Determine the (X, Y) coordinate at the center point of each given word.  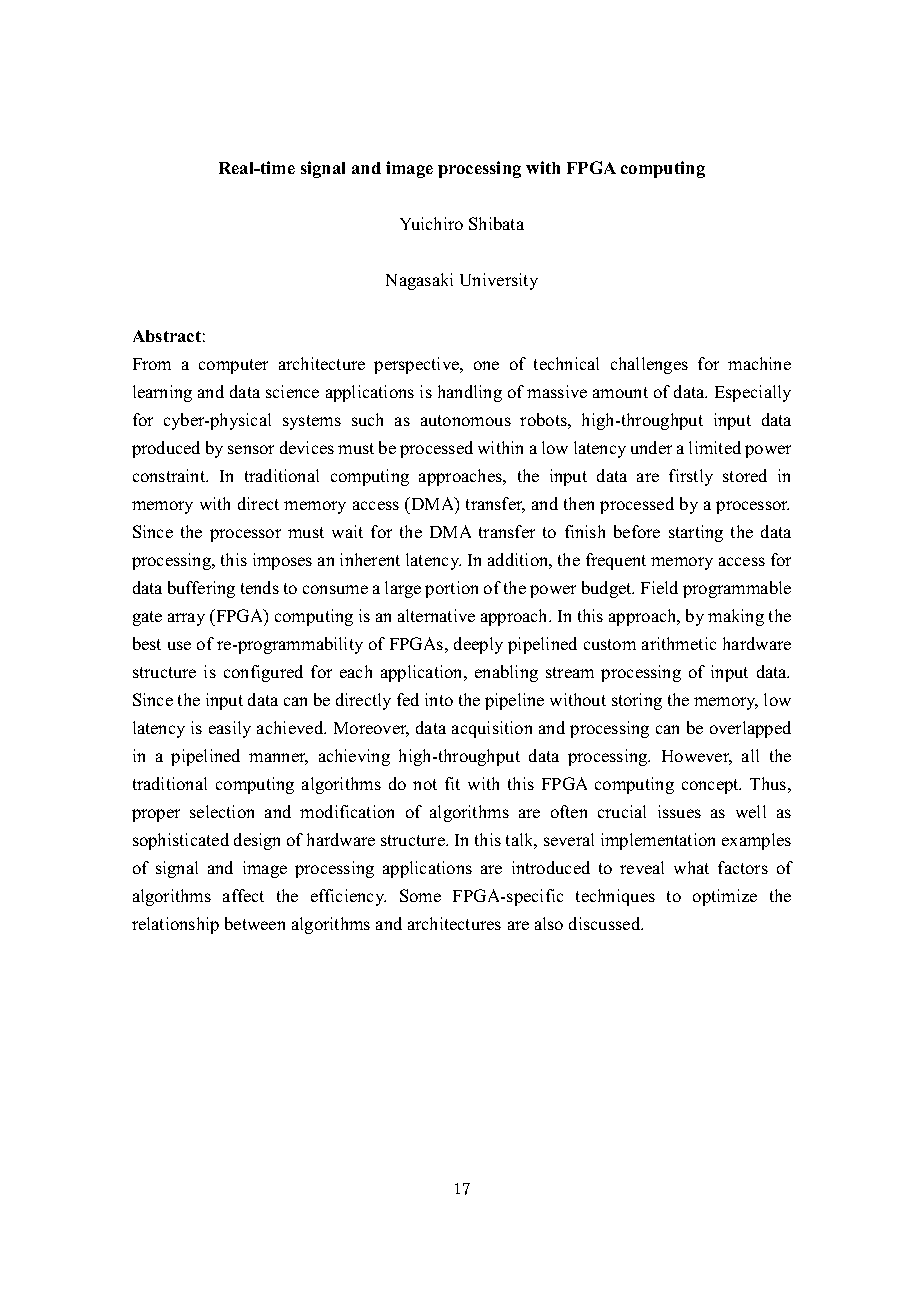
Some (420, 895)
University (499, 281)
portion (451, 589)
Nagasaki (419, 281)
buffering (201, 589)
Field (659, 587)
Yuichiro (431, 223)
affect (243, 895)
